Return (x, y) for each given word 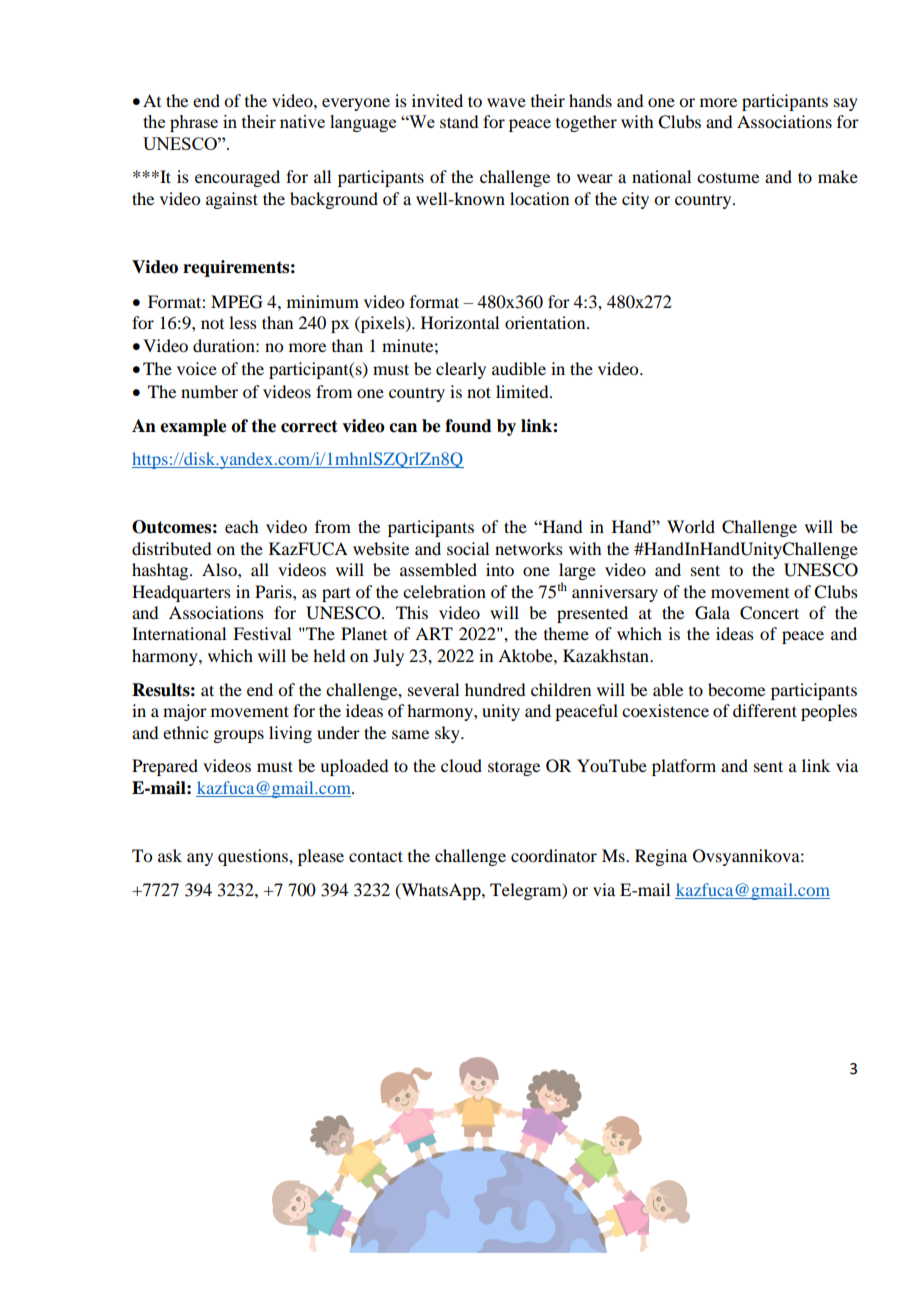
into (500, 569)
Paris (274, 591)
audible (519, 368)
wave (506, 102)
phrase (194, 123)
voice (197, 368)
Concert (769, 613)
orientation (546, 322)
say (846, 104)
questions (254, 857)
